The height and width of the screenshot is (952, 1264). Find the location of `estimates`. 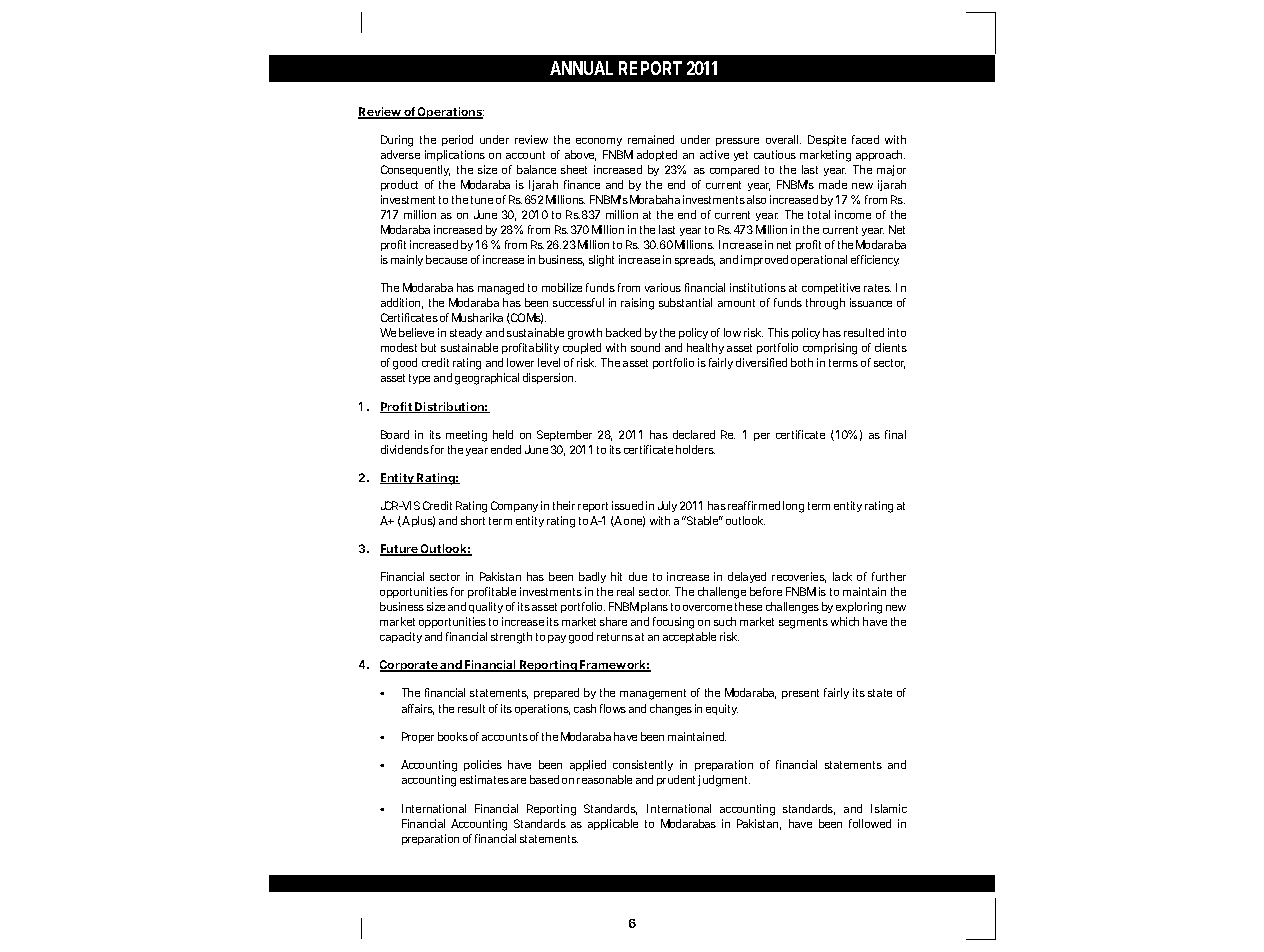

estimates is located at coordinates (484, 779).
